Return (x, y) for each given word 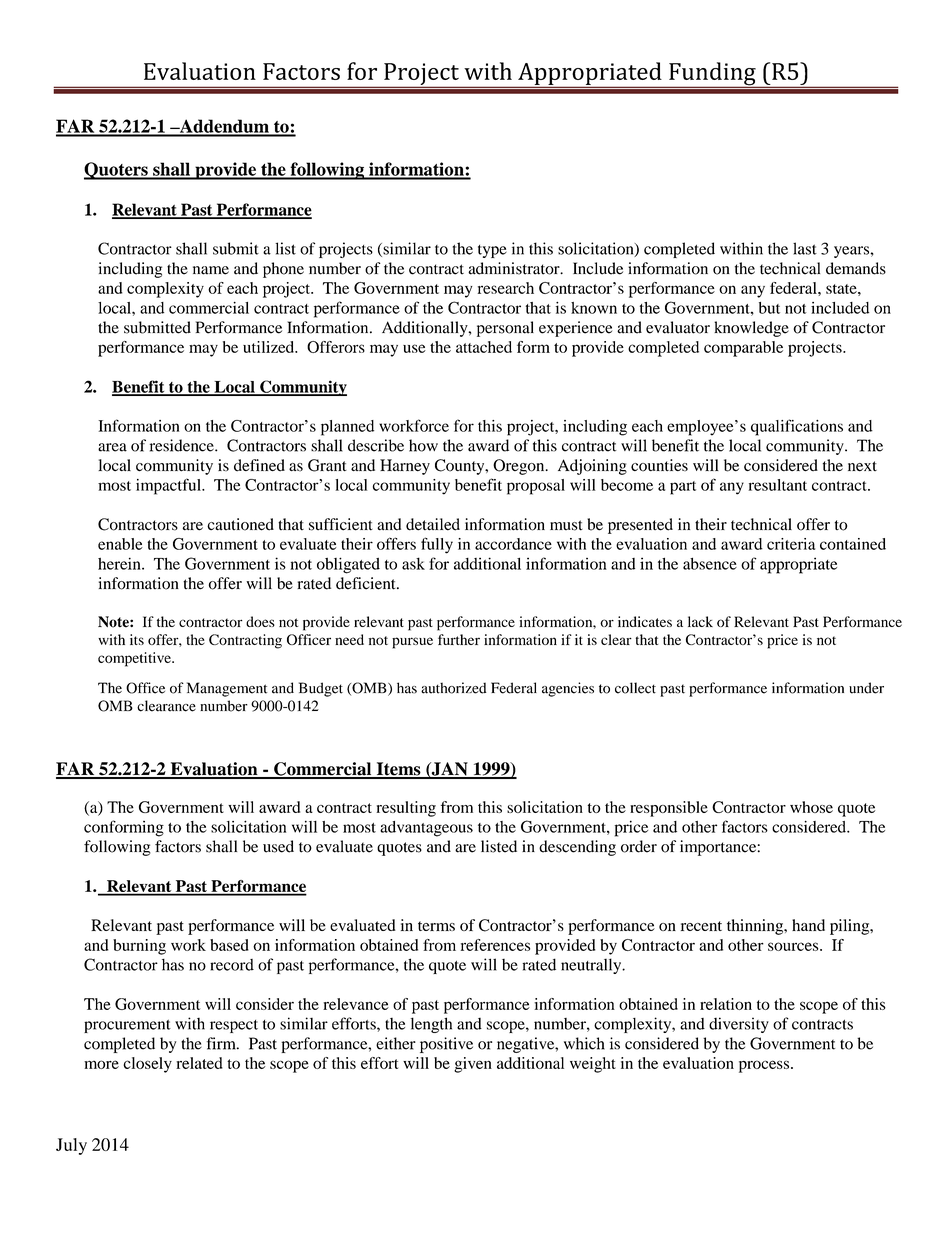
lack (700, 621)
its (137, 639)
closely (147, 1065)
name (211, 270)
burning (139, 947)
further (459, 639)
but (769, 308)
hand (808, 925)
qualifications (797, 427)
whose (811, 807)
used (278, 846)
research (506, 288)
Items (398, 770)
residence (183, 445)
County (461, 467)
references (495, 945)
